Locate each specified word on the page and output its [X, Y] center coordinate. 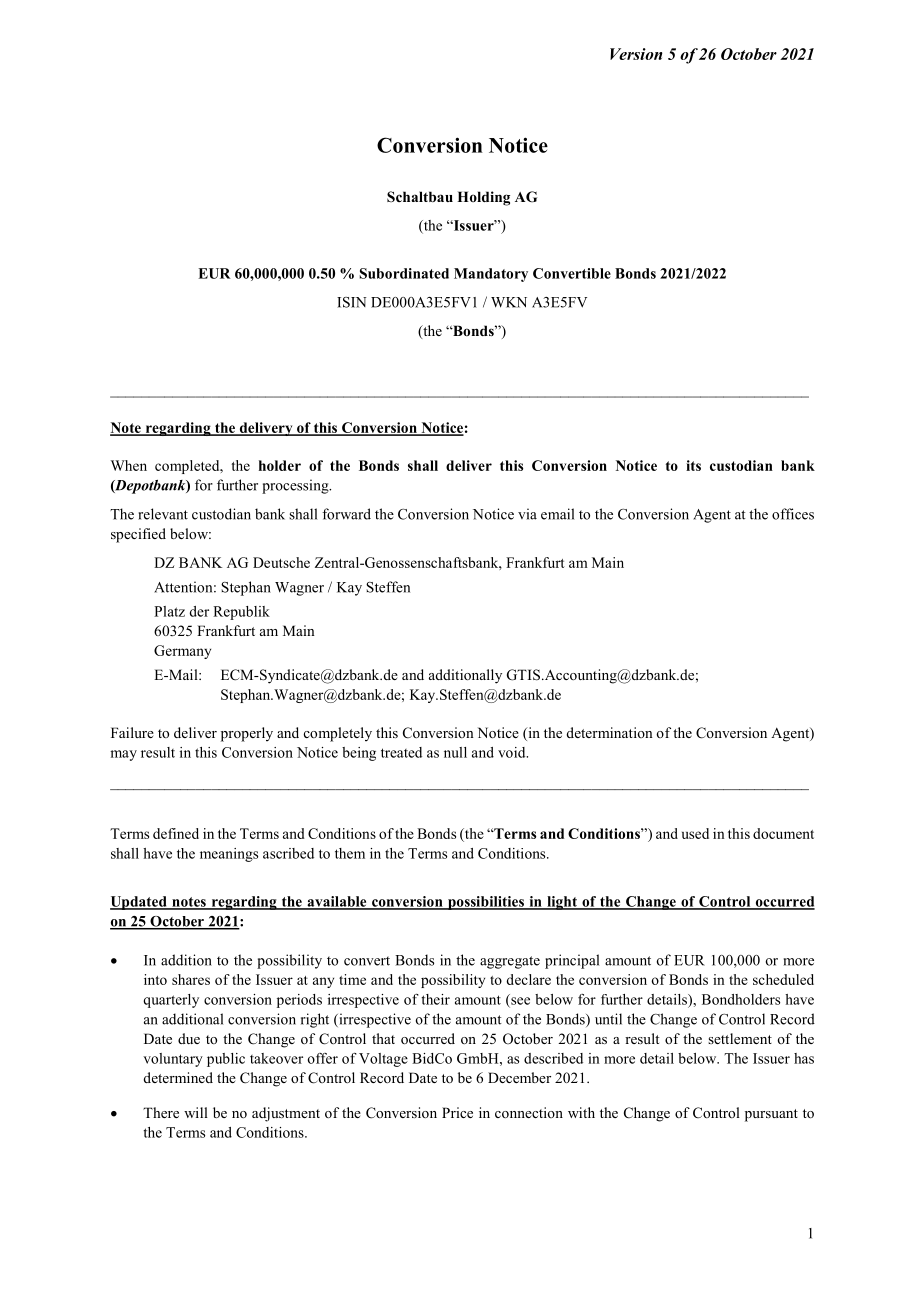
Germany [182, 652]
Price [457, 1112]
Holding [483, 198]
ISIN [352, 302]
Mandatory [491, 275]
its [693, 465]
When [129, 465]
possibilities [486, 903]
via [527, 514]
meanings [229, 855]
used [695, 833]
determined [178, 1077]
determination [610, 732]
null [455, 752]
